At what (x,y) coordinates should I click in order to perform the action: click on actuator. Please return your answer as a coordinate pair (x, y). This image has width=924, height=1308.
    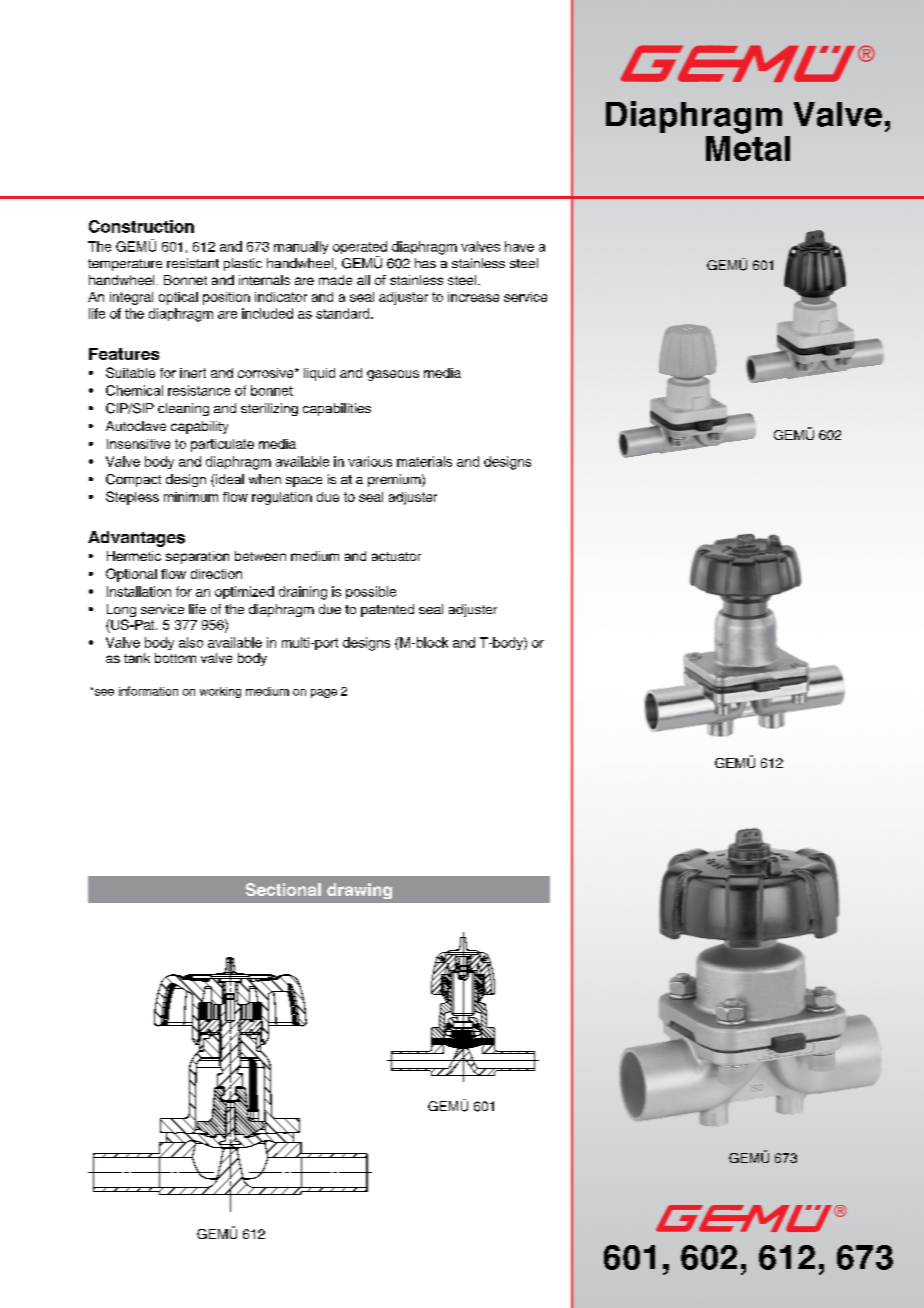
    Looking at the image, I should click on (396, 556).
